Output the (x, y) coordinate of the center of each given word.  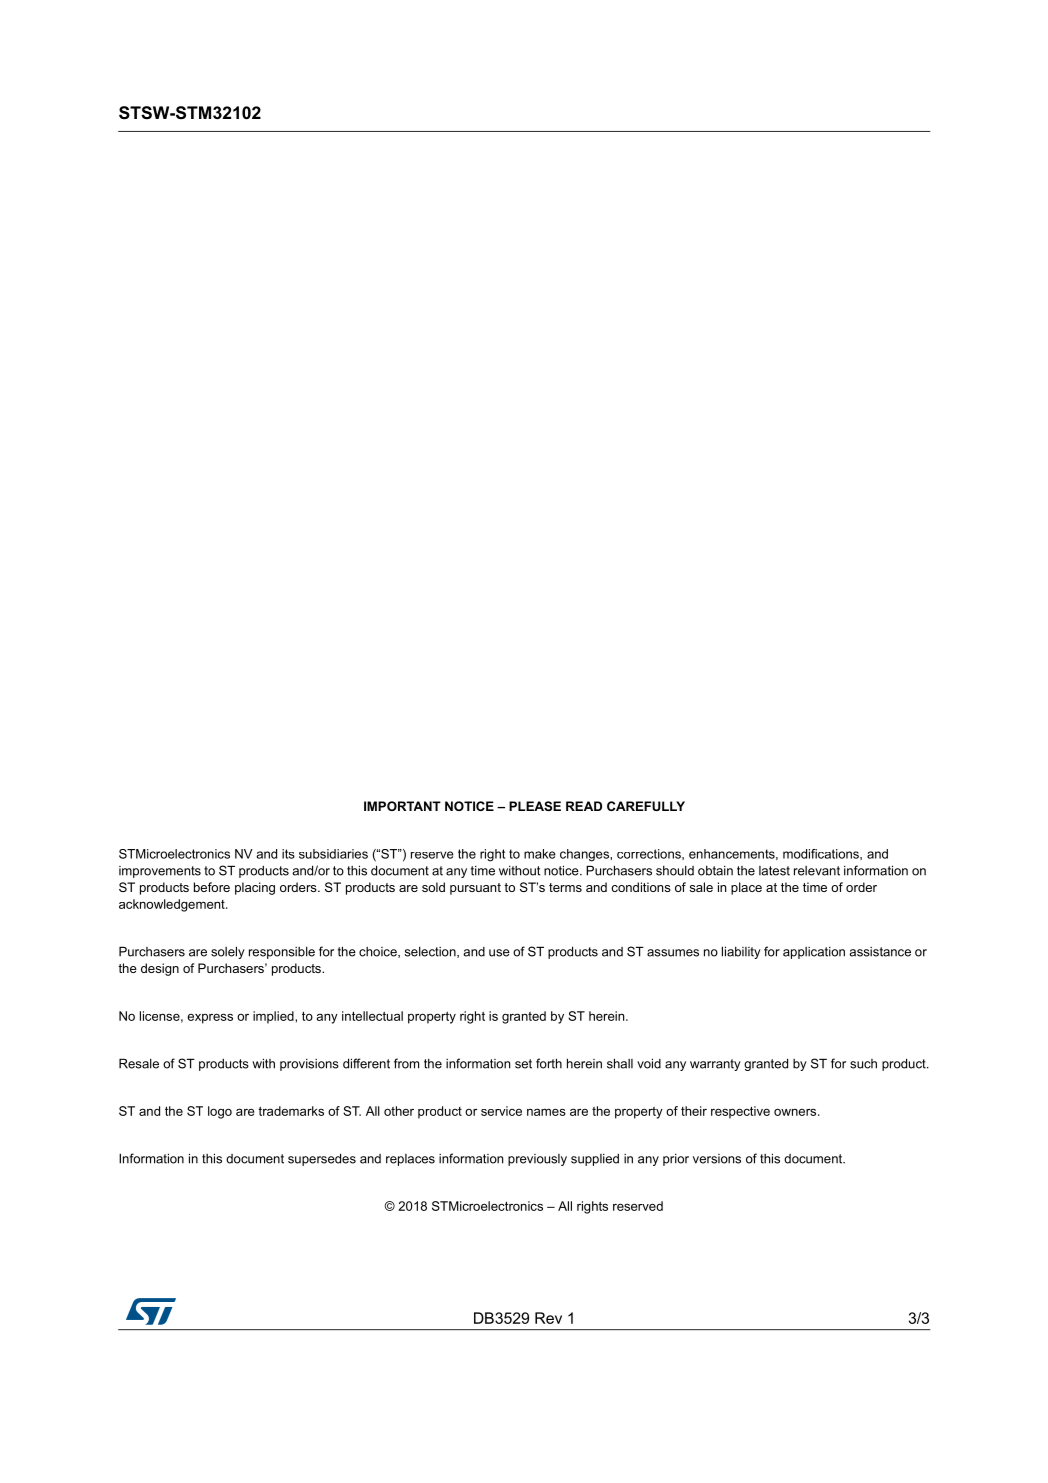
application (814, 953)
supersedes (322, 1159)
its (288, 854)
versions (717, 1159)
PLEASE (535, 806)
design (160, 969)
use (499, 953)
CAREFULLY (646, 806)
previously (537, 1160)
